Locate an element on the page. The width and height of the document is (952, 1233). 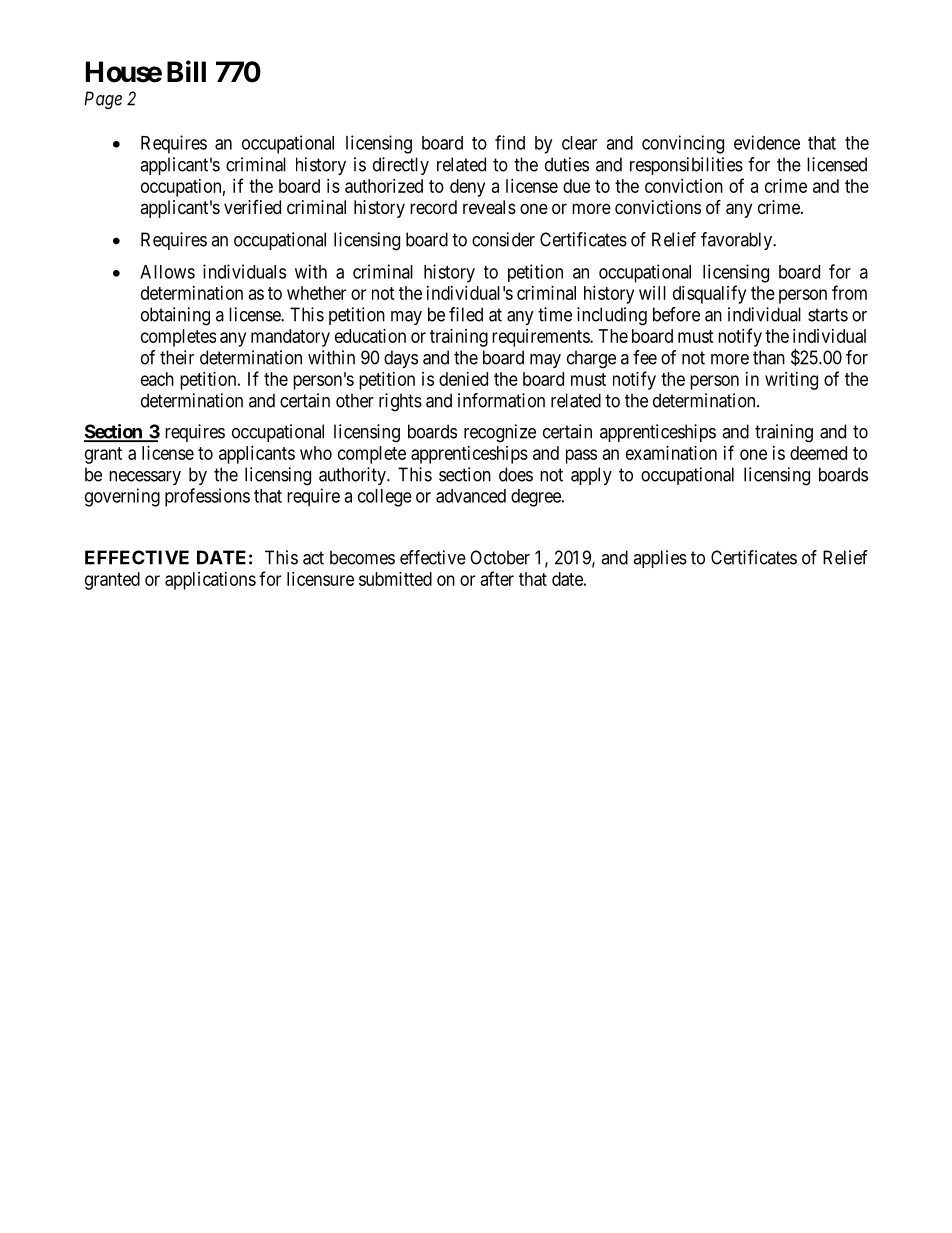
find is located at coordinates (510, 142).
